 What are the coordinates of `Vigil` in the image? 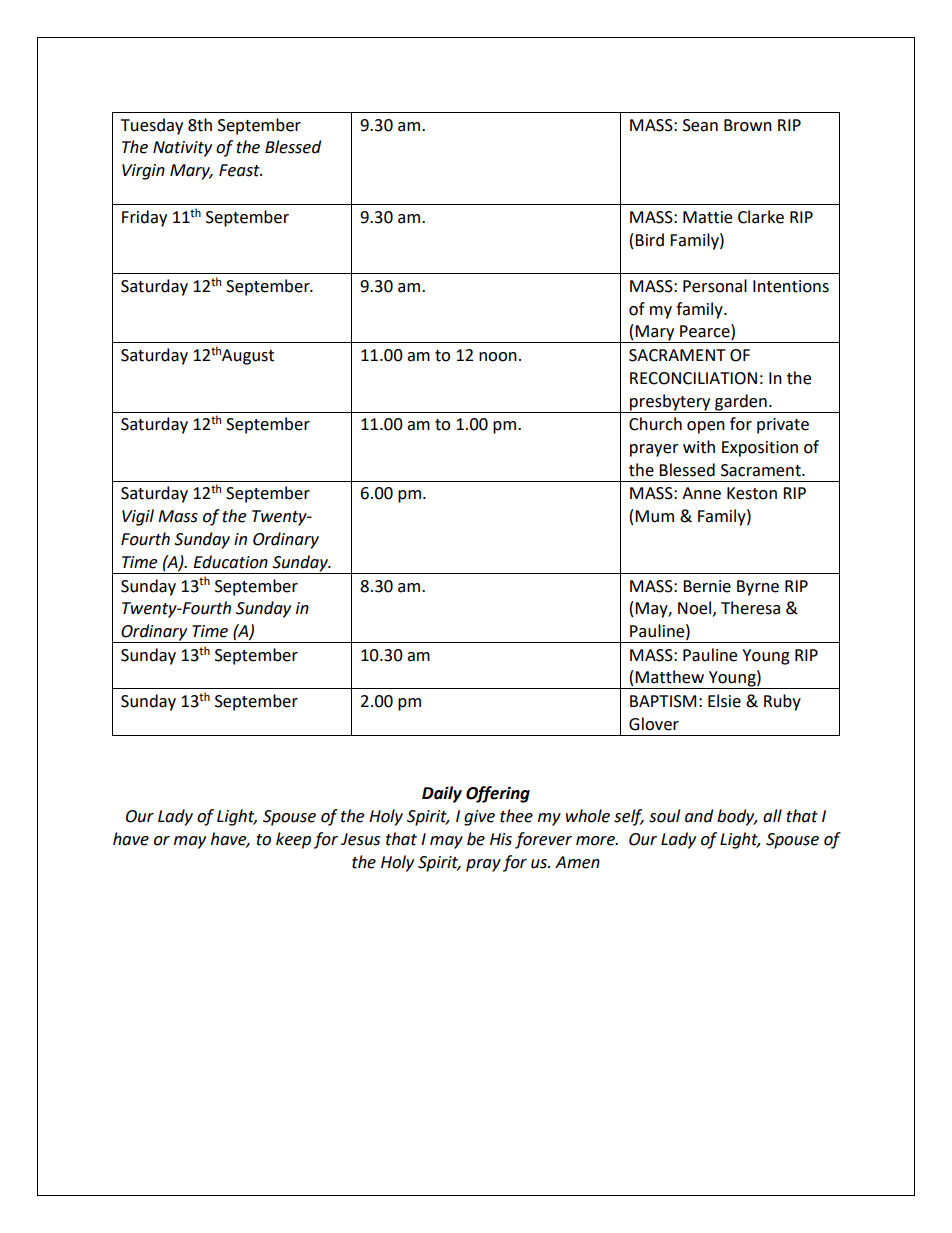 It's located at (138, 517).
